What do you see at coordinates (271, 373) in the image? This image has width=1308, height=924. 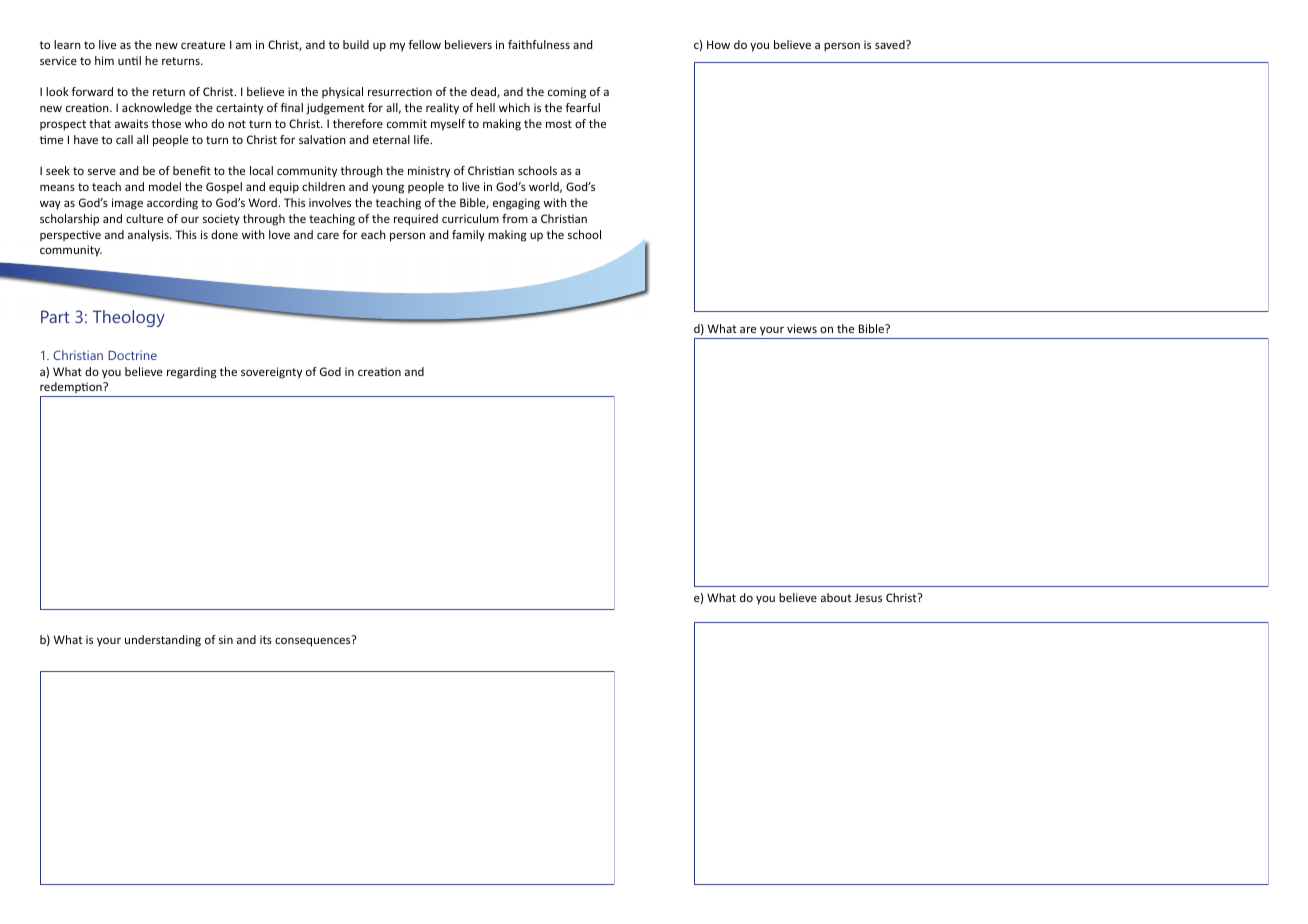 I see `sovereignty` at bounding box center [271, 373].
